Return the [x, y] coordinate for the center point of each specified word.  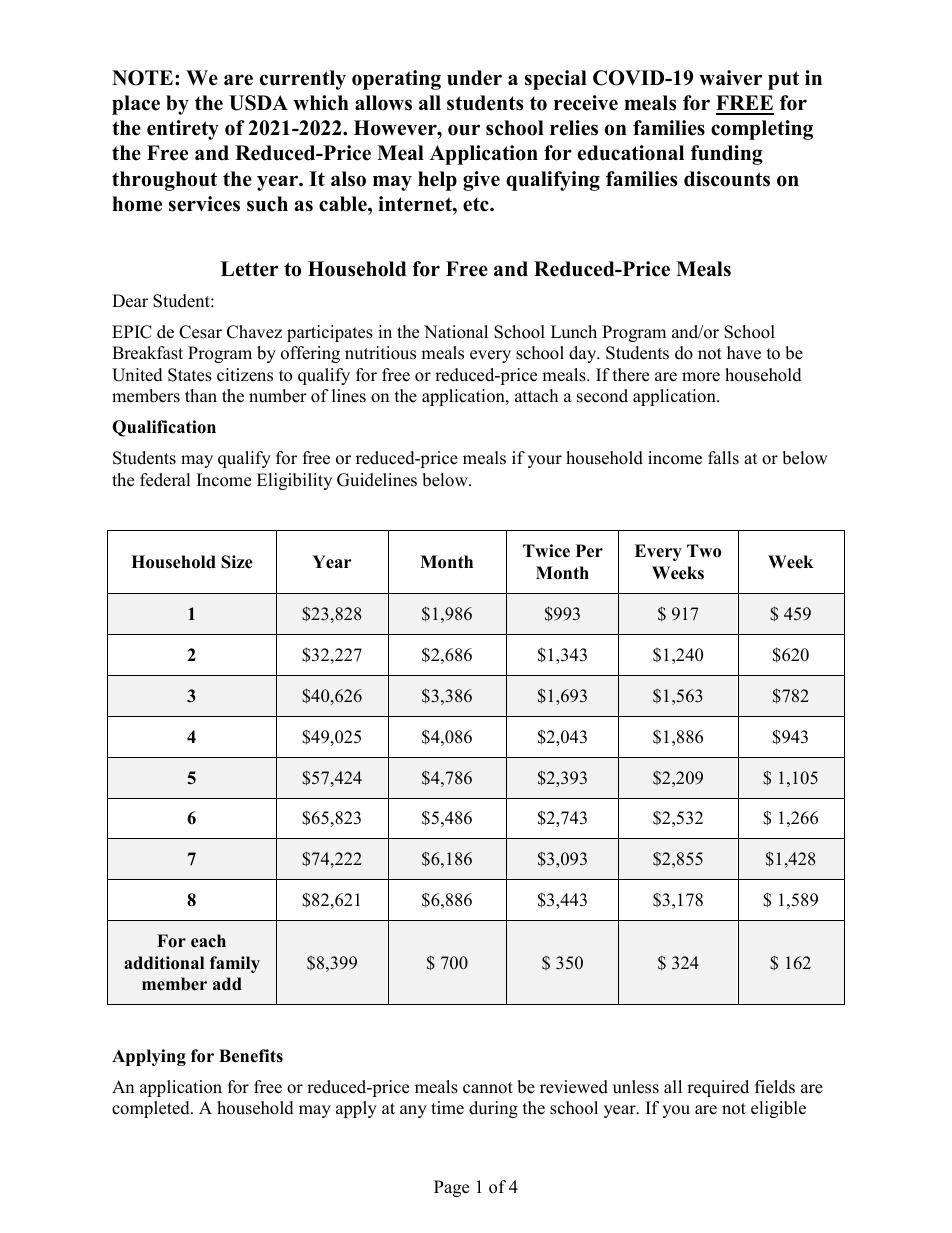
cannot [488, 1088]
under [474, 78]
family [235, 964]
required [718, 1088]
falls [723, 458]
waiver [730, 78]
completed [152, 1109]
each [208, 941]
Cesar [200, 332]
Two [704, 551]
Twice [546, 551]
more [701, 377]
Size [237, 562]
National [456, 332]
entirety [183, 130]
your [545, 461]
